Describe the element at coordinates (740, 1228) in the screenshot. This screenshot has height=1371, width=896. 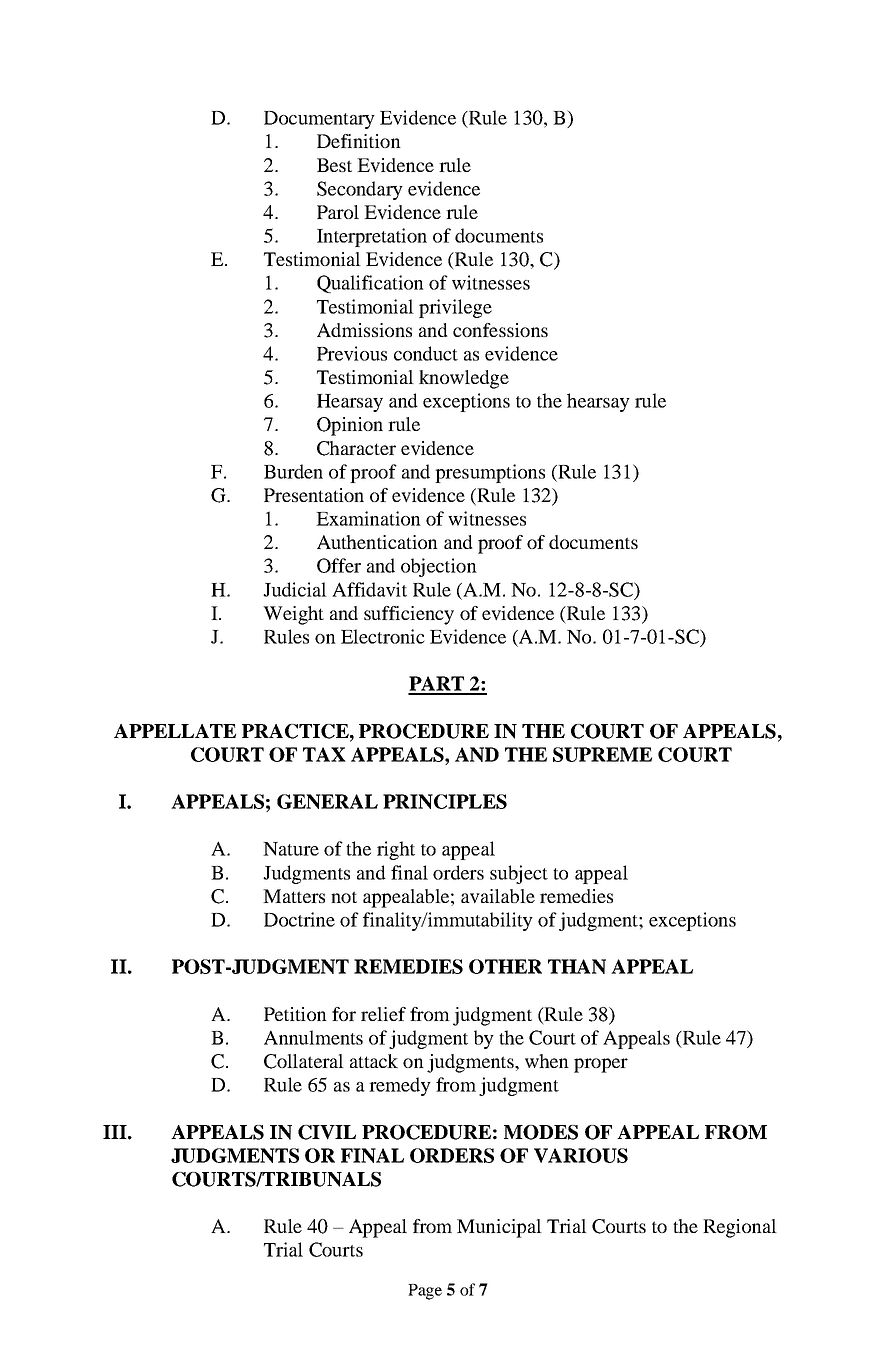
I see `Regional` at that location.
